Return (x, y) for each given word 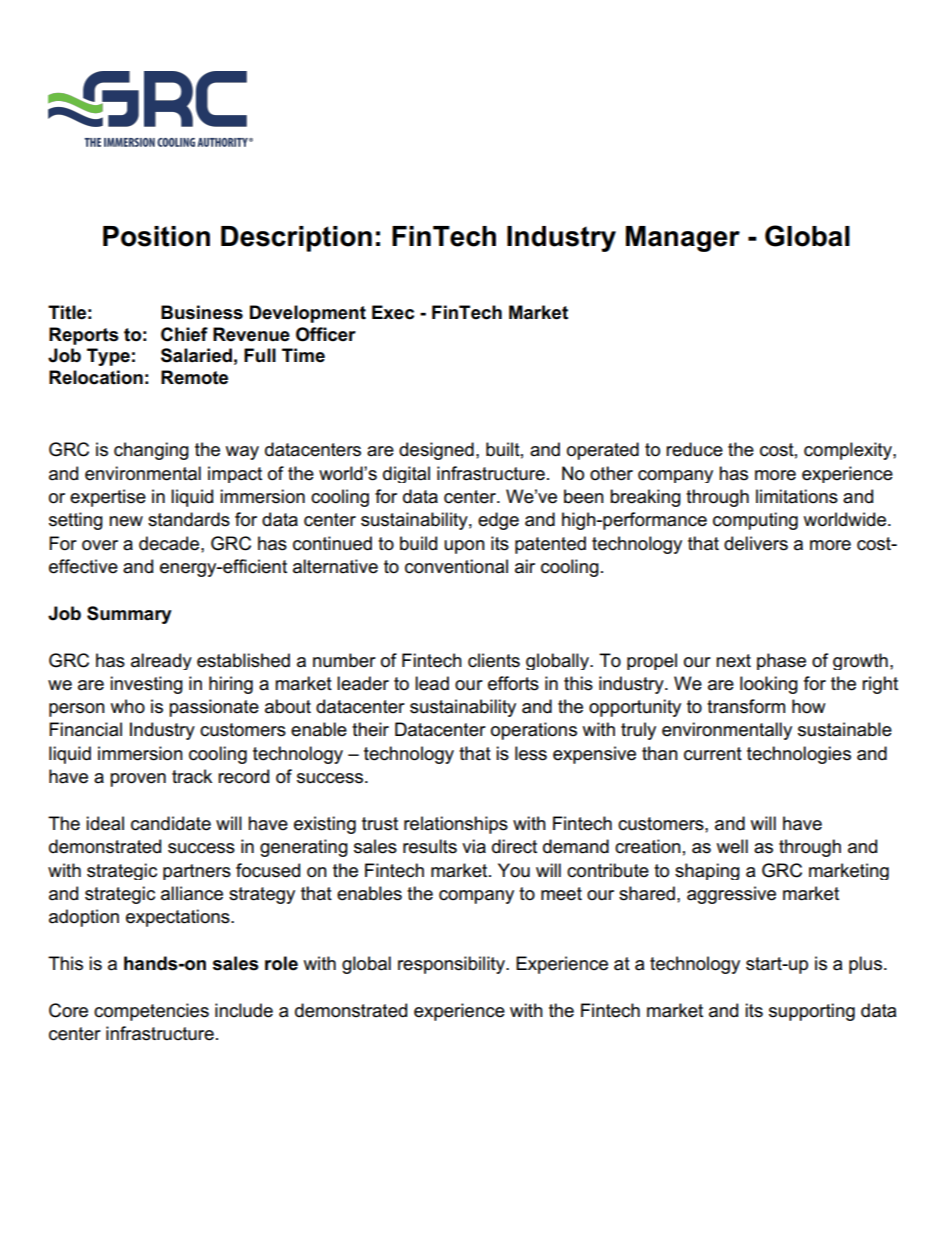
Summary (129, 615)
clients (494, 660)
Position (156, 236)
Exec (393, 312)
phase (781, 661)
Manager (683, 239)
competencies (151, 1012)
